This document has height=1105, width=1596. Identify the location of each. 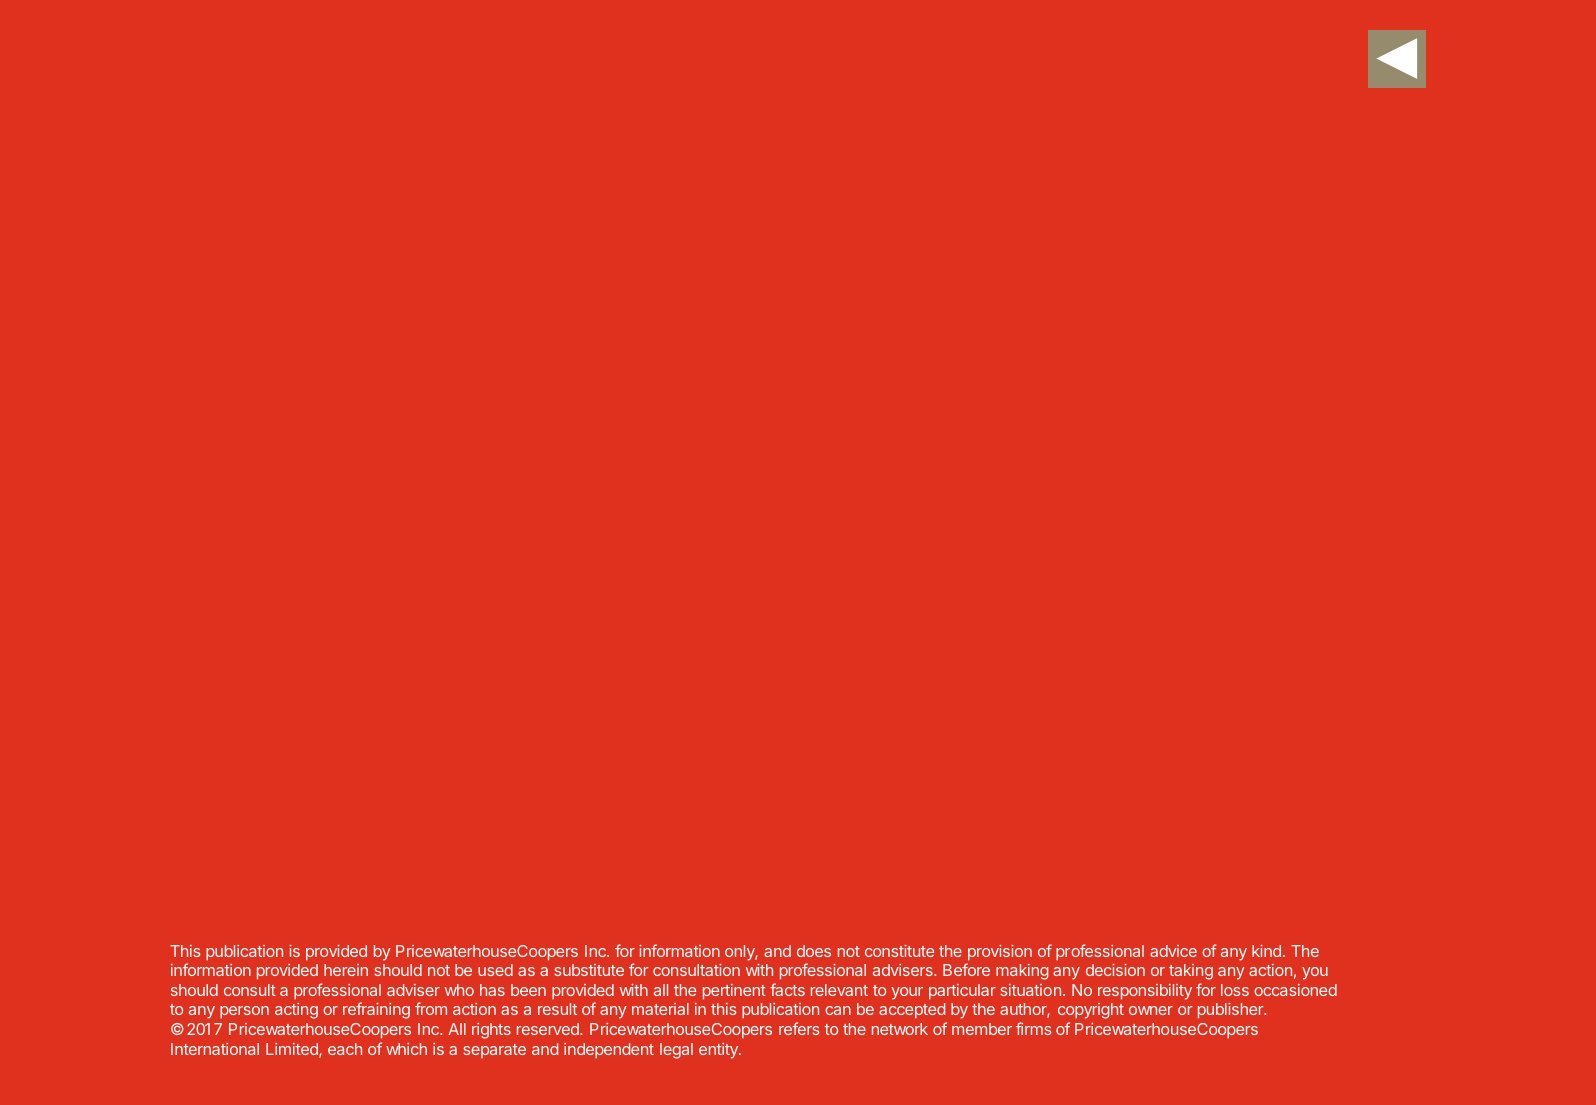
(345, 1049).
